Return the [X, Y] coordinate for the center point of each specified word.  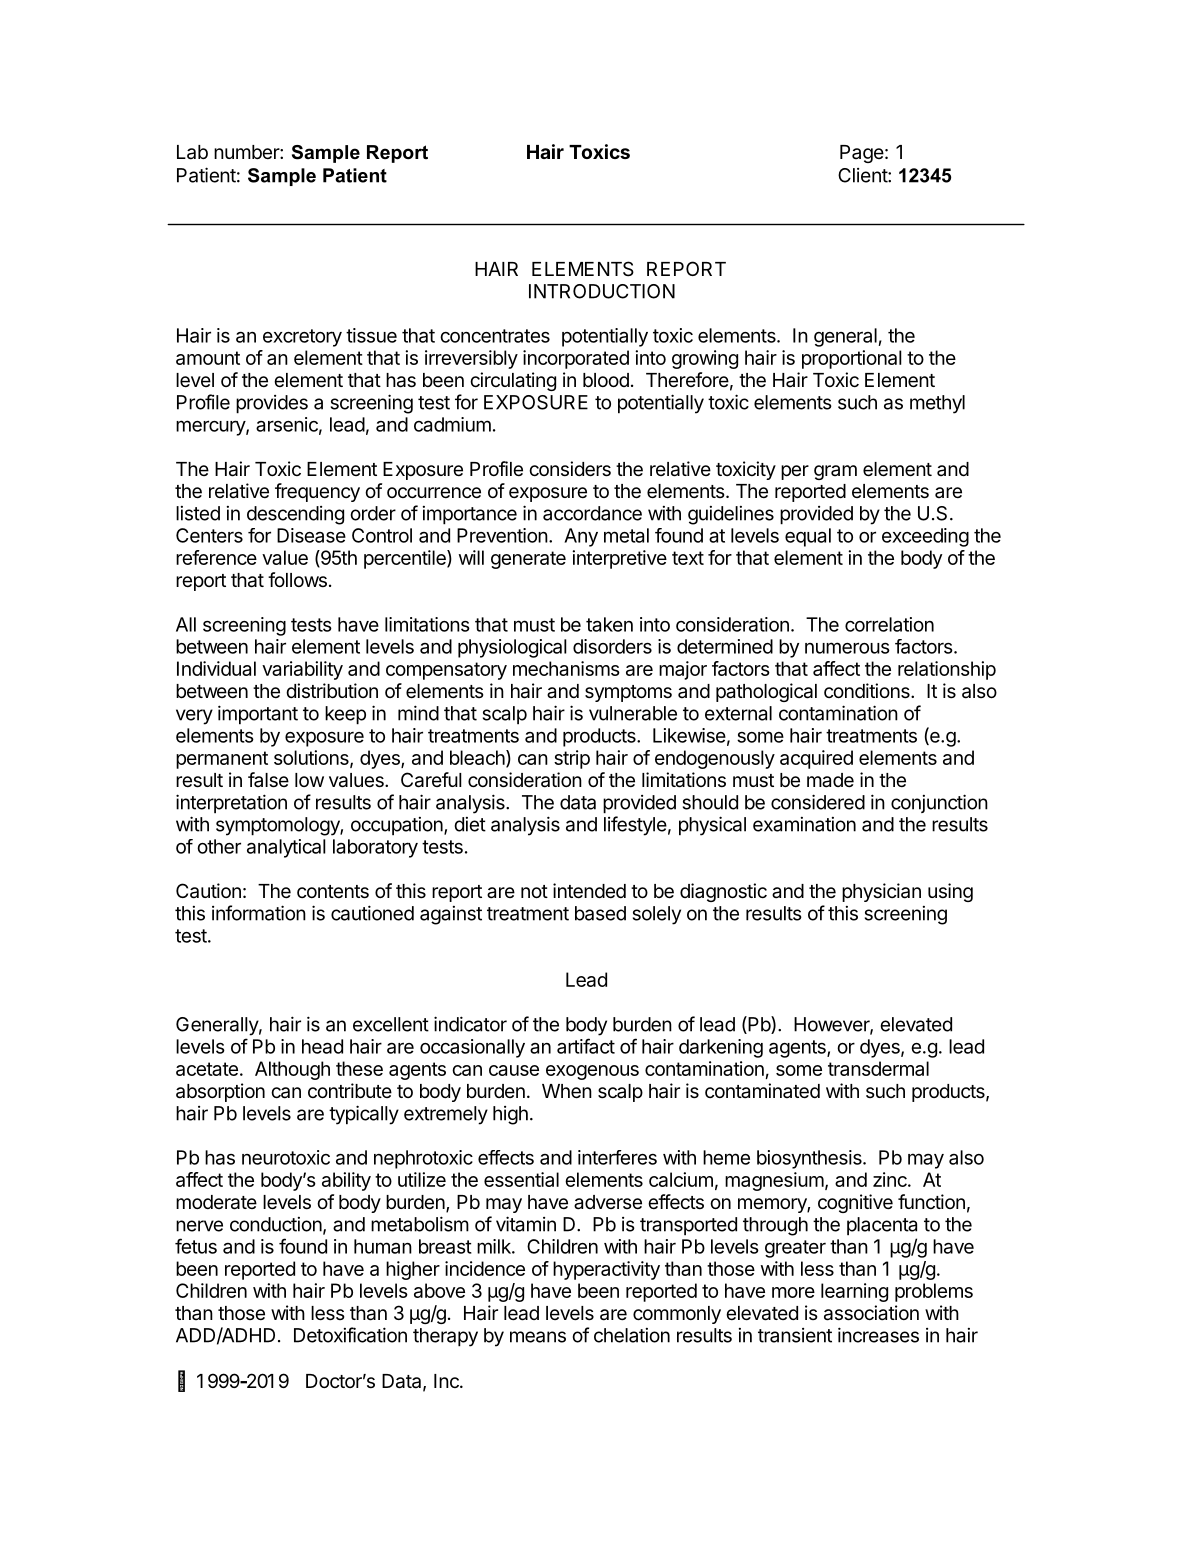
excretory [302, 338]
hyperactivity [606, 1270]
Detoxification [350, 1335]
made [830, 780]
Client [863, 175]
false [268, 780]
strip [572, 759]
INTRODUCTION [602, 291]
